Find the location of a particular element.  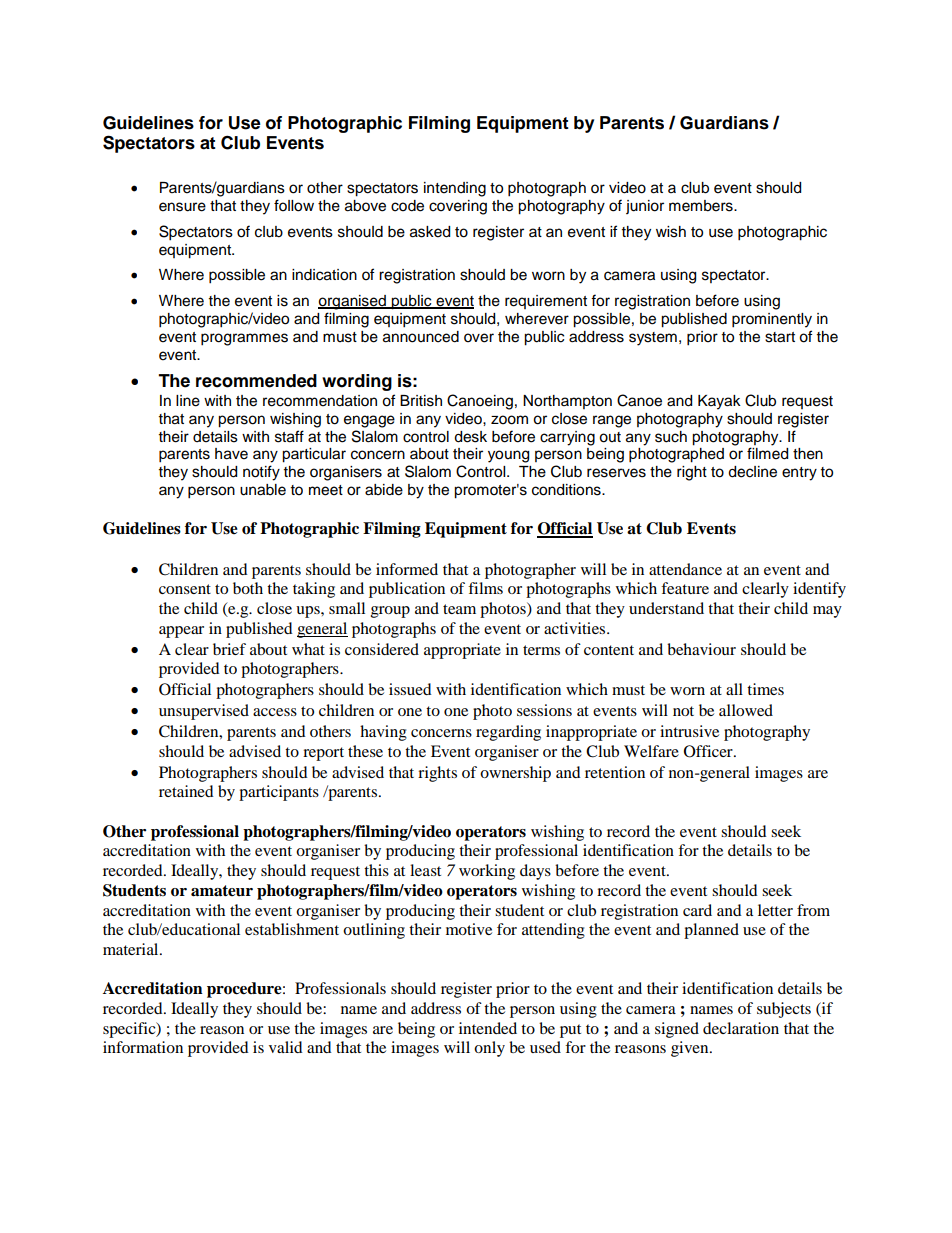

regarding is located at coordinates (508, 733).
